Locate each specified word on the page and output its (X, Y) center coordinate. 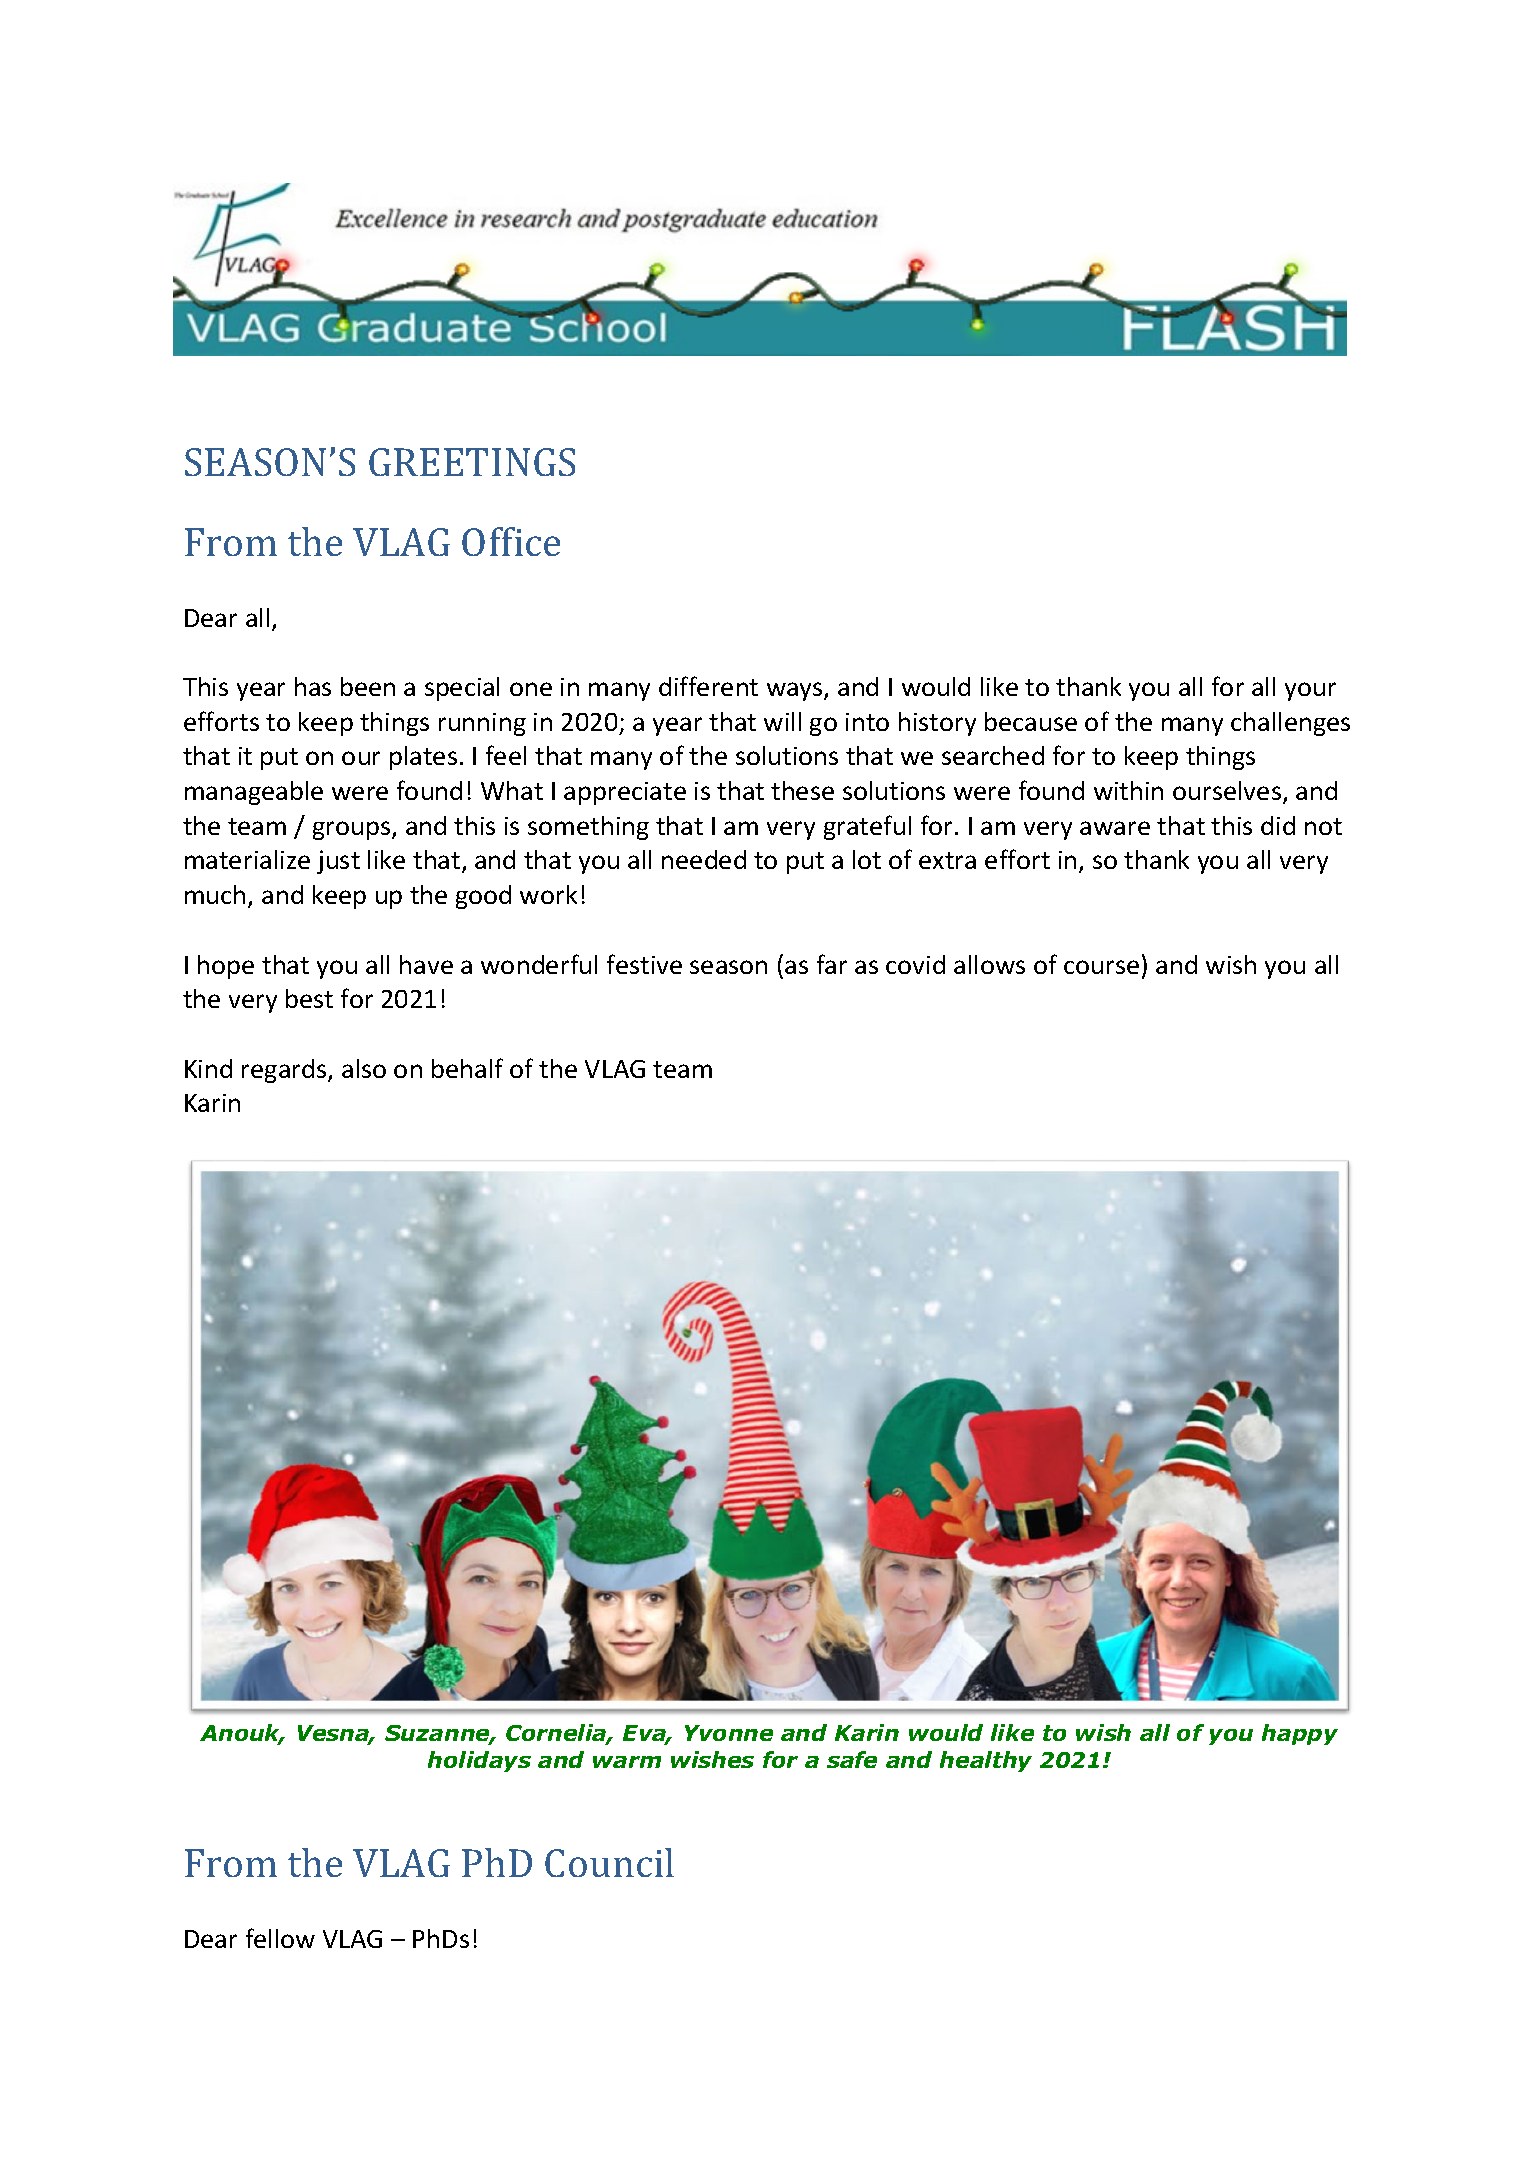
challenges (1290, 724)
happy (1300, 1734)
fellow (280, 1938)
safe (852, 1759)
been (368, 686)
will (782, 721)
